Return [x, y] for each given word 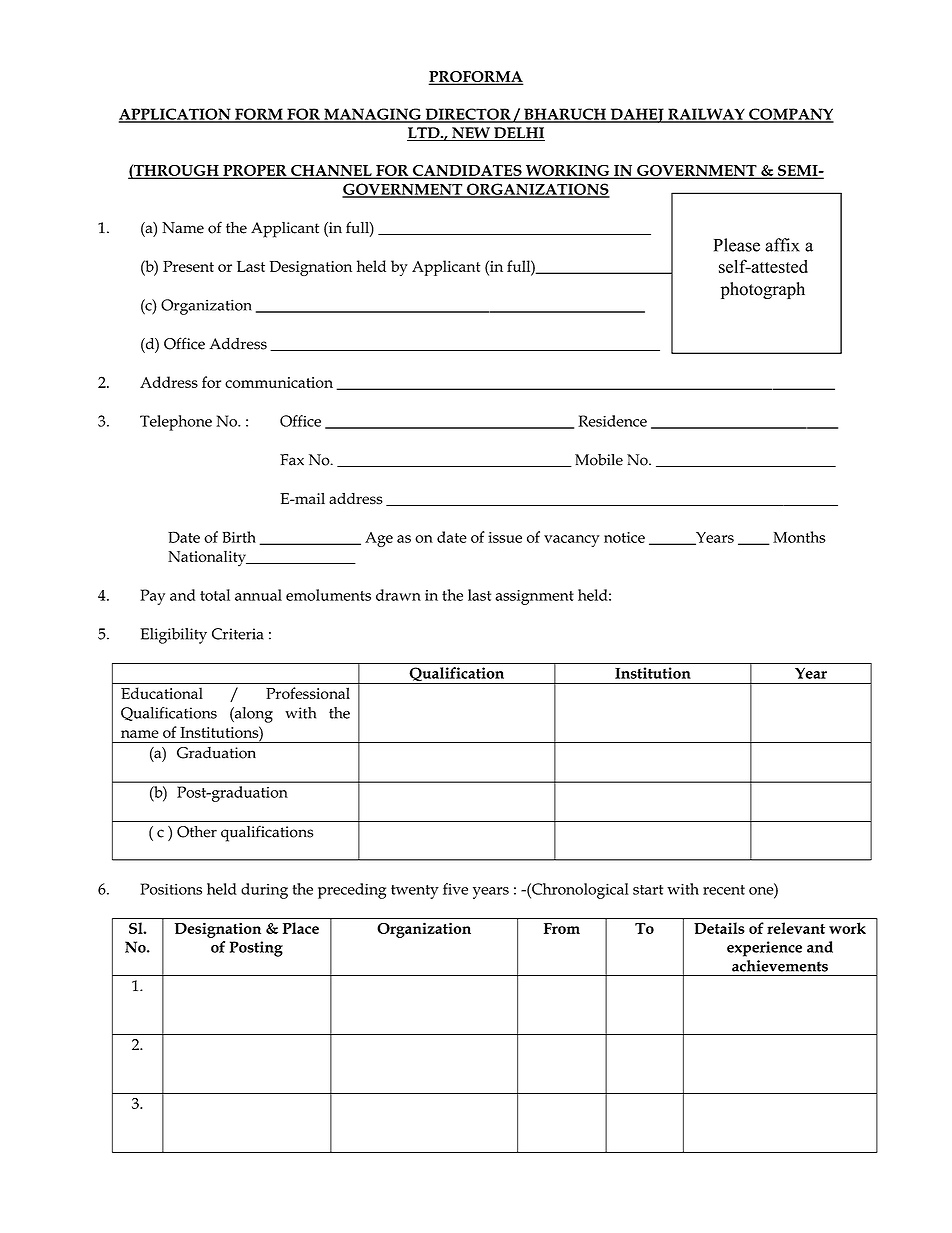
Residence [612, 421]
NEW [471, 134]
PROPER [255, 171]
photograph [763, 290]
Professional [308, 693]
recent [724, 890]
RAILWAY [706, 115]
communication [279, 382]
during [264, 891]
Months [799, 537]
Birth [239, 537]
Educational [162, 693]
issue [505, 537]
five [455, 889]
